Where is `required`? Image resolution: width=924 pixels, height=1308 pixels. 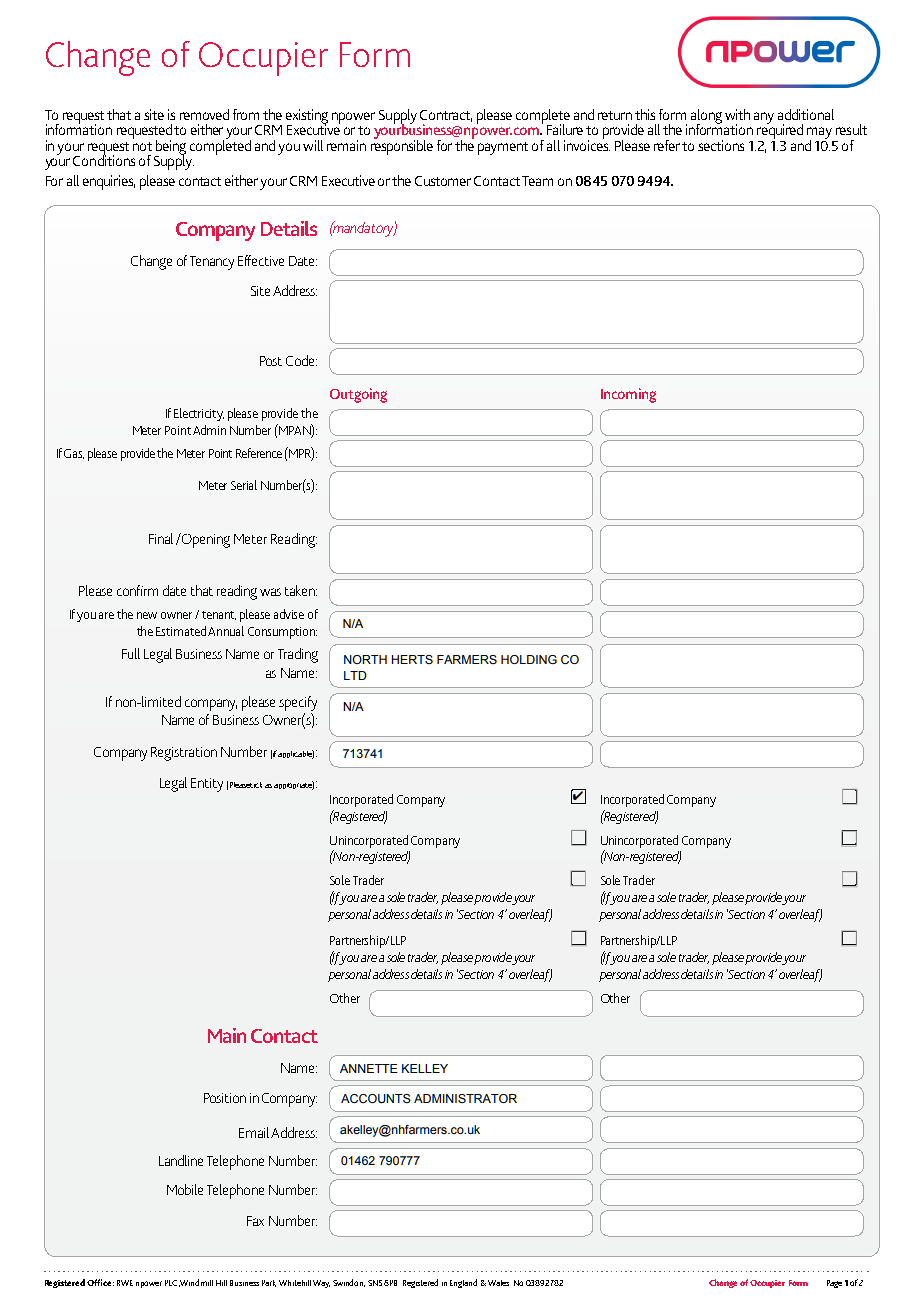 required is located at coordinates (780, 130).
